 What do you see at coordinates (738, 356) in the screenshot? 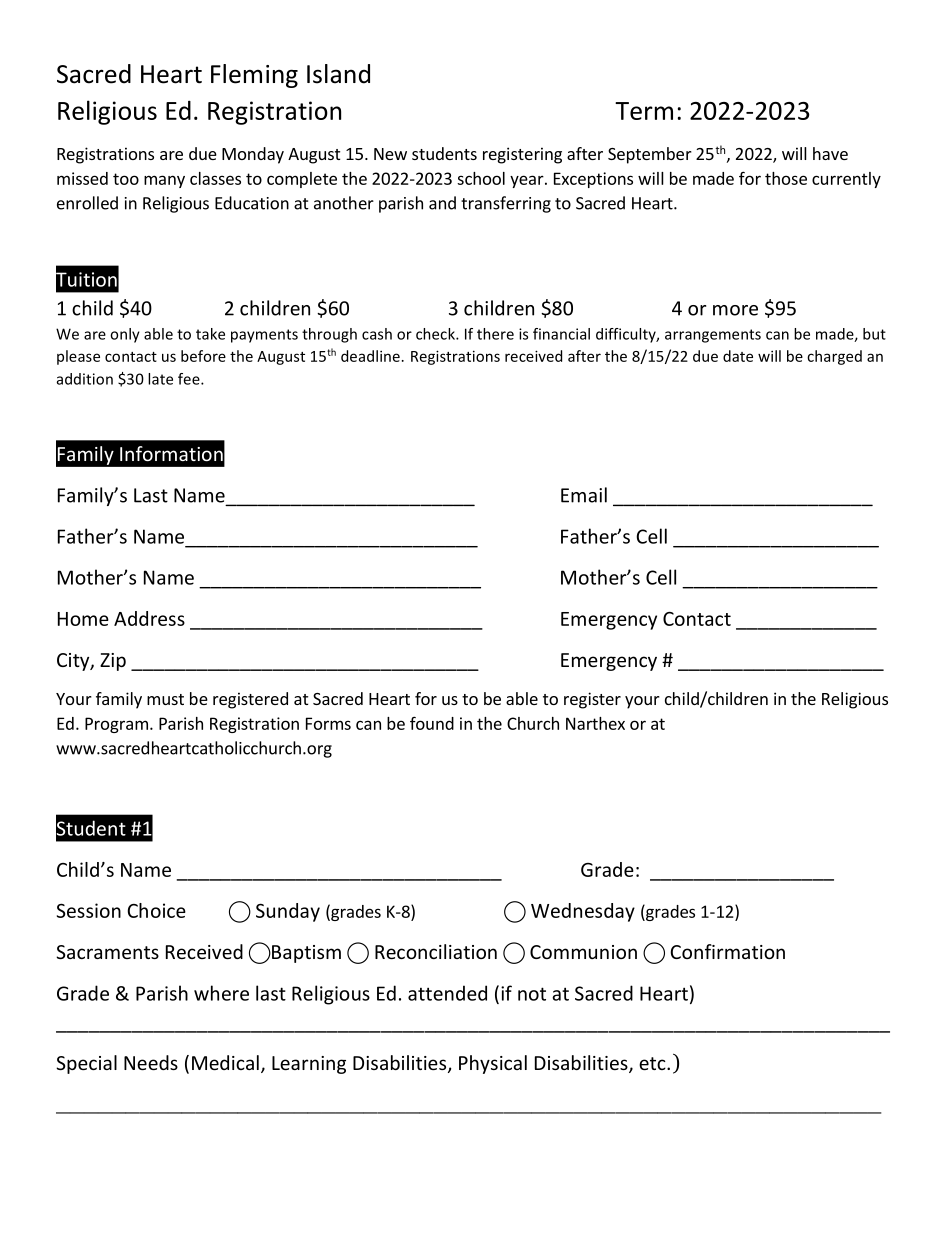
I see `date` at bounding box center [738, 356].
